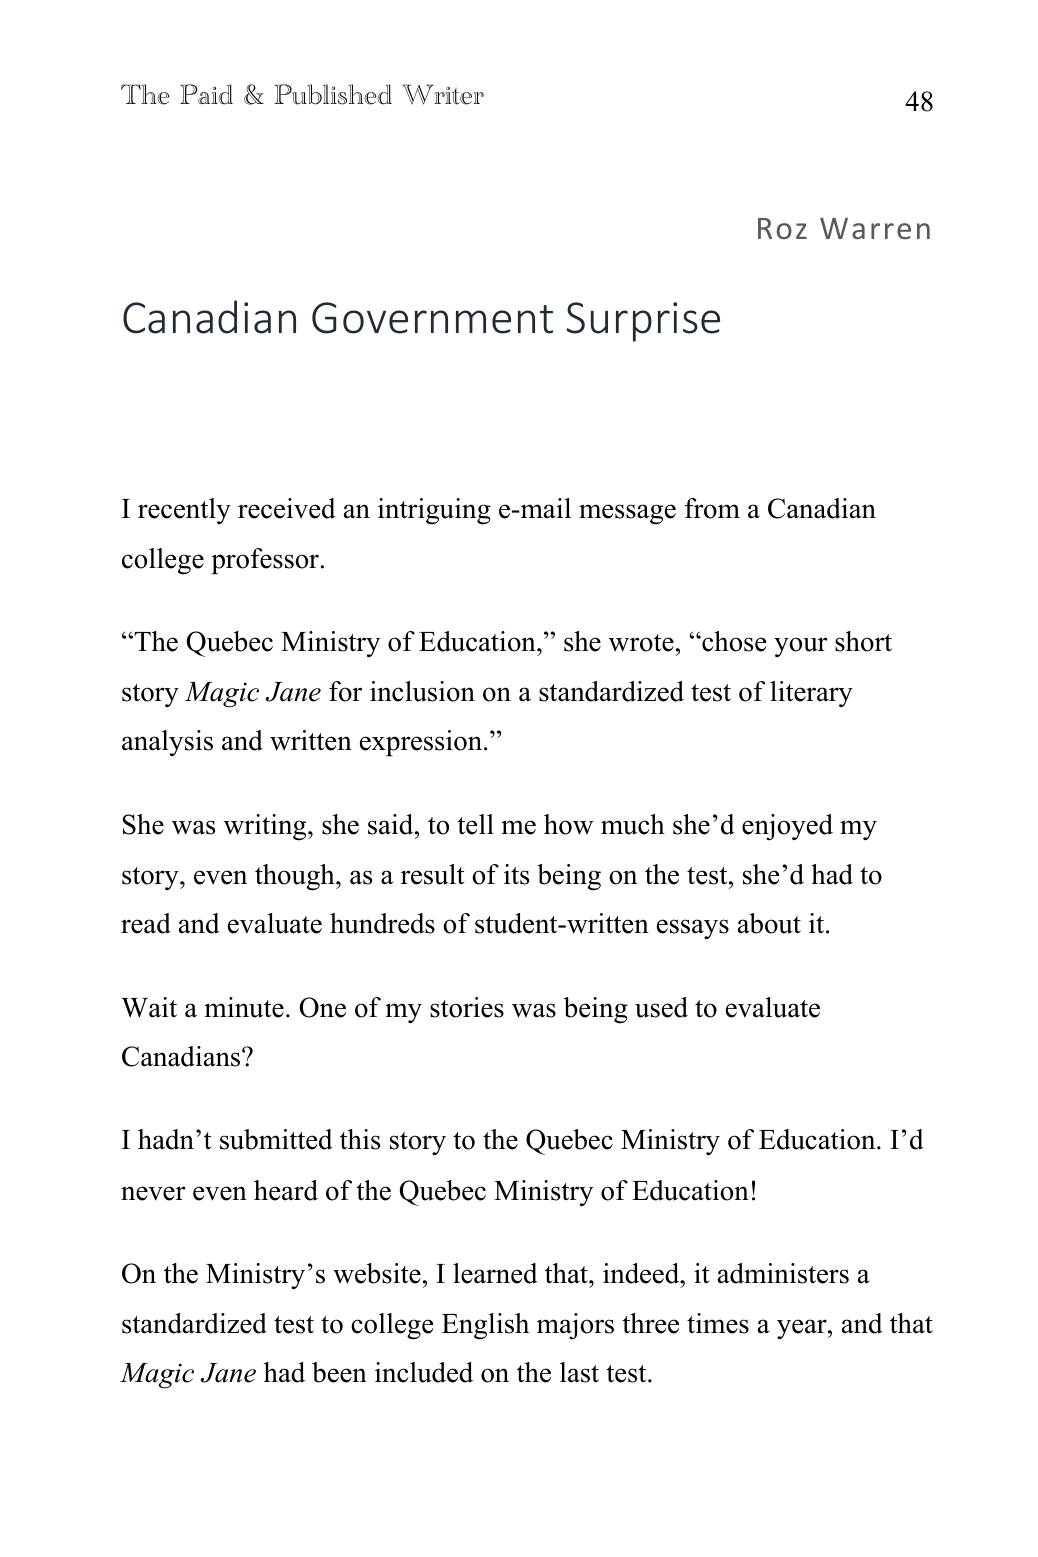 This document has height=1557, width=1038. What do you see at coordinates (782, 228) in the document?
I see `Roz` at bounding box center [782, 228].
